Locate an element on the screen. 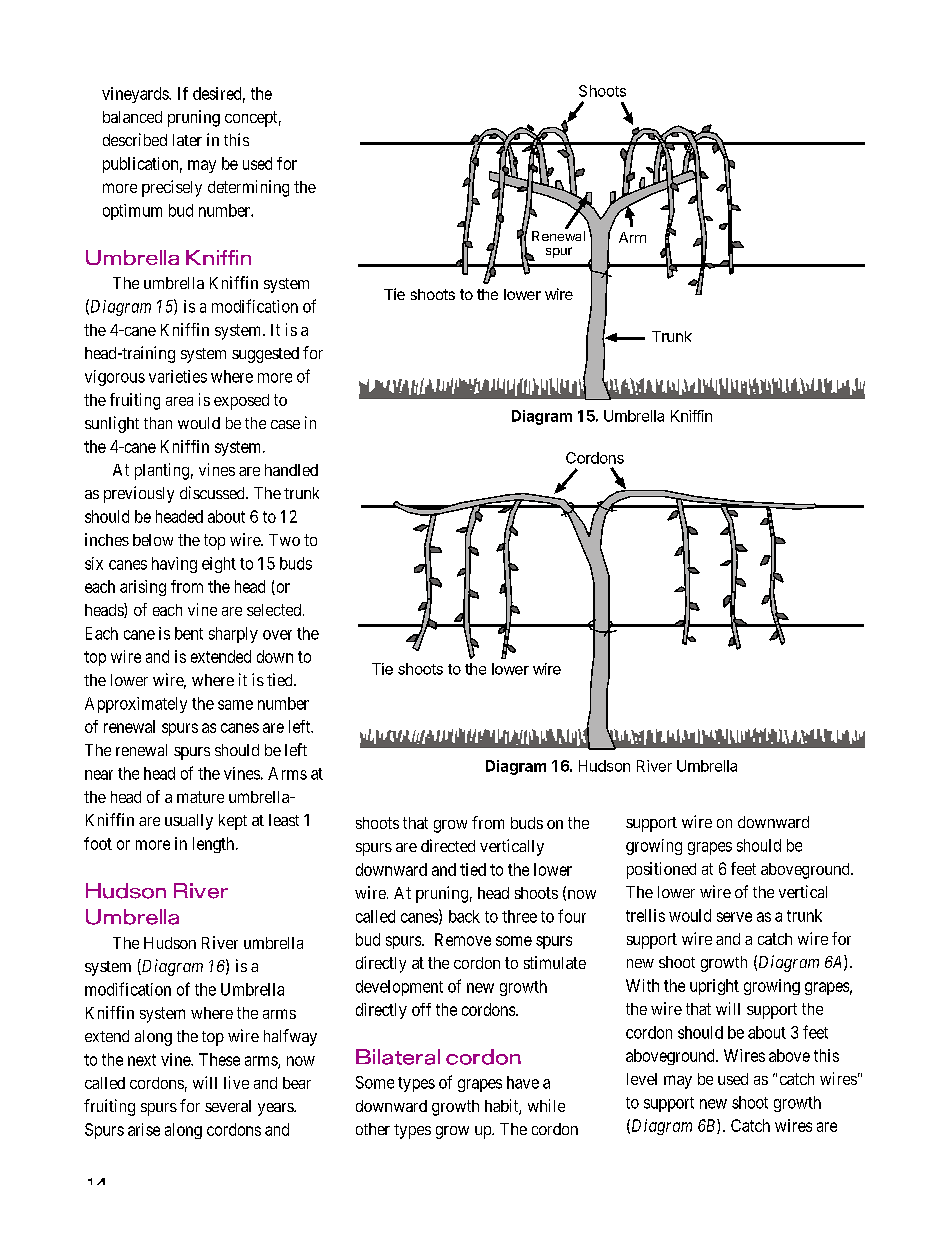 This screenshot has height=1233, width=952. determining is located at coordinates (248, 188).
